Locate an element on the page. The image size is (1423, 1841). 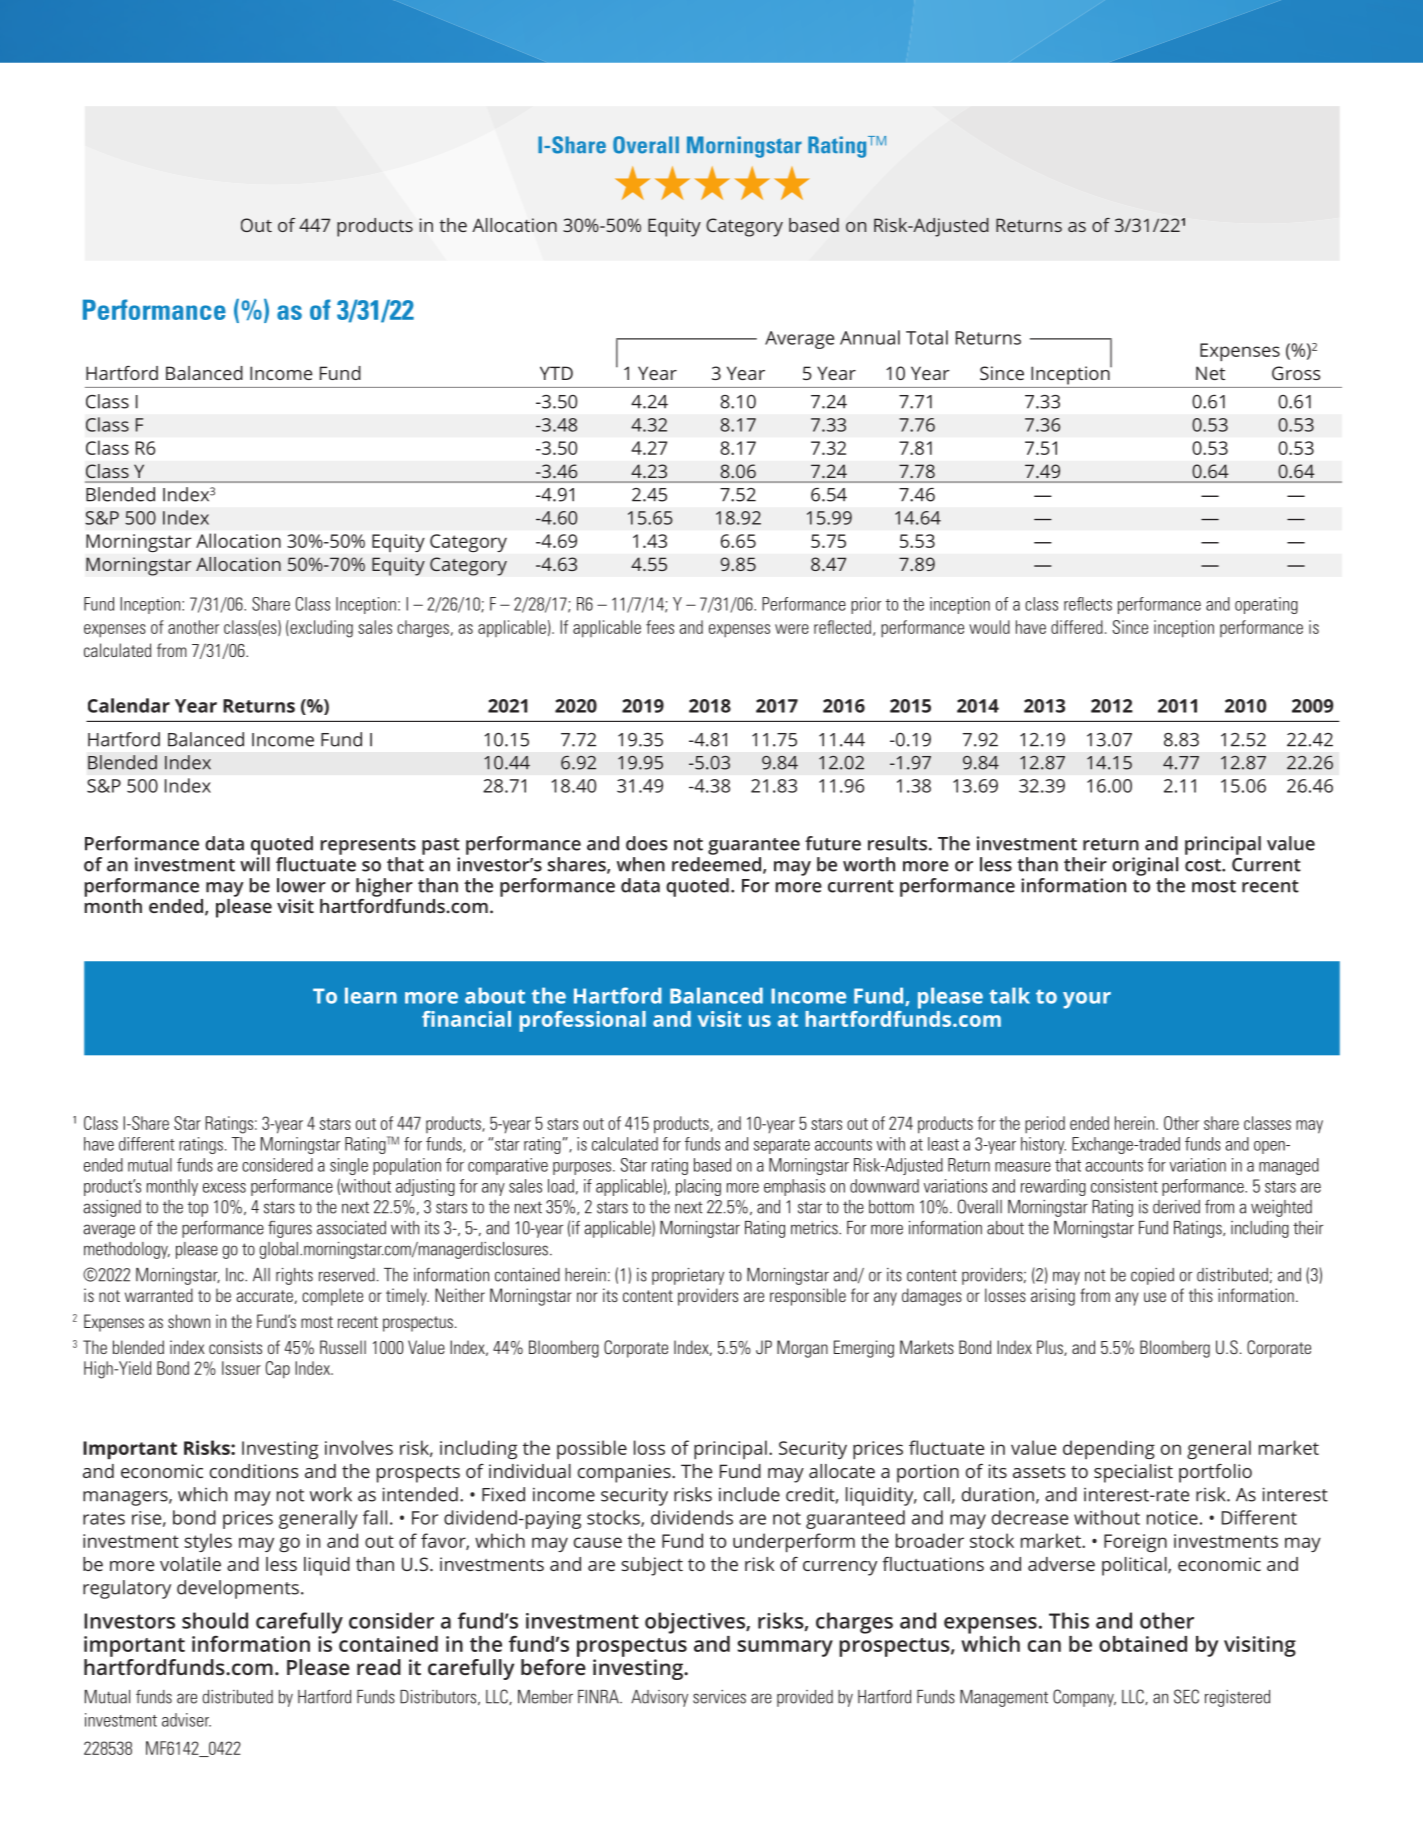
Annual is located at coordinates (870, 337).
